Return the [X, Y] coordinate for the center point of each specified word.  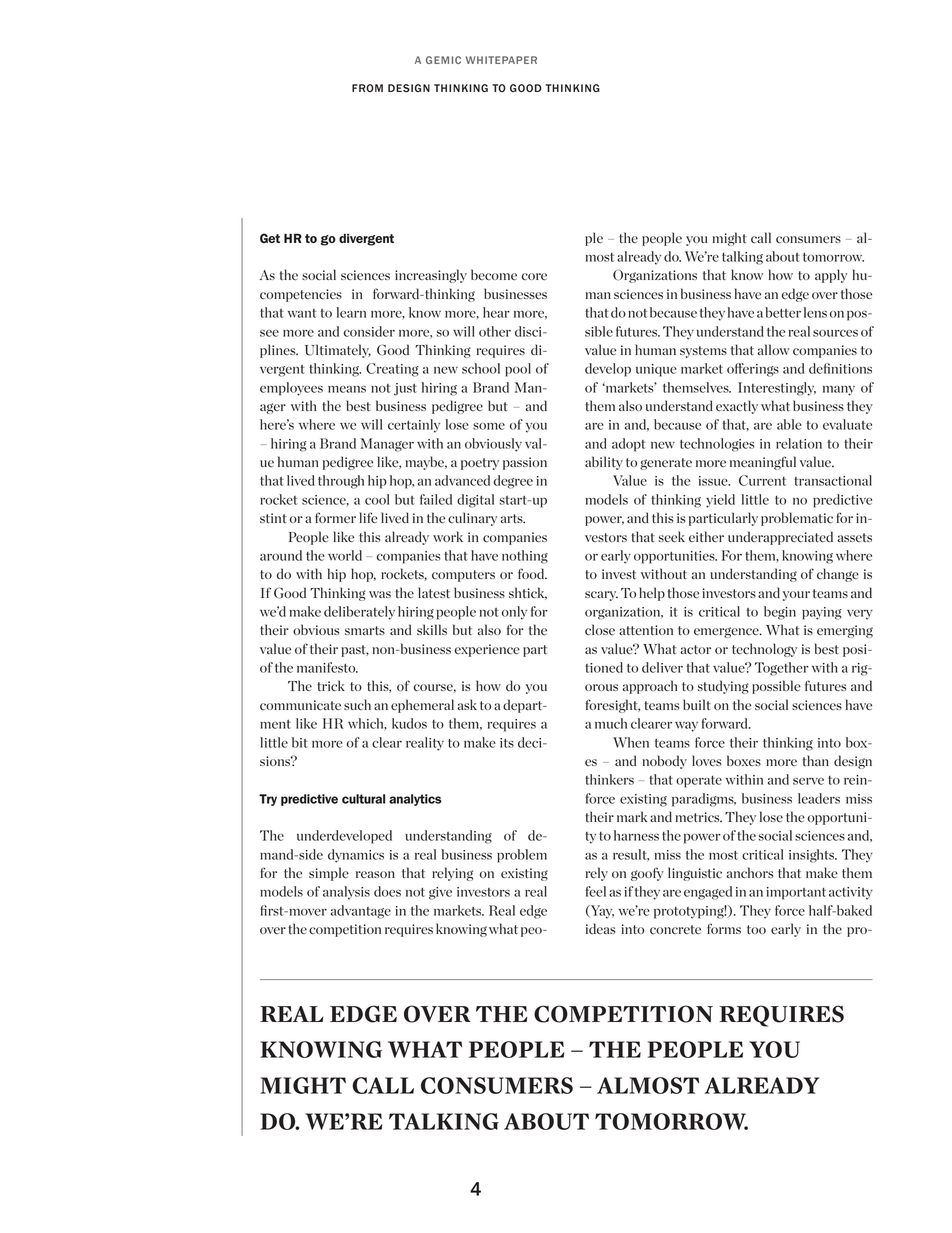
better [783, 312]
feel [596, 891]
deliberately [359, 613]
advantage [361, 912]
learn [351, 312]
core [534, 277]
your [796, 596]
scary [601, 596]
